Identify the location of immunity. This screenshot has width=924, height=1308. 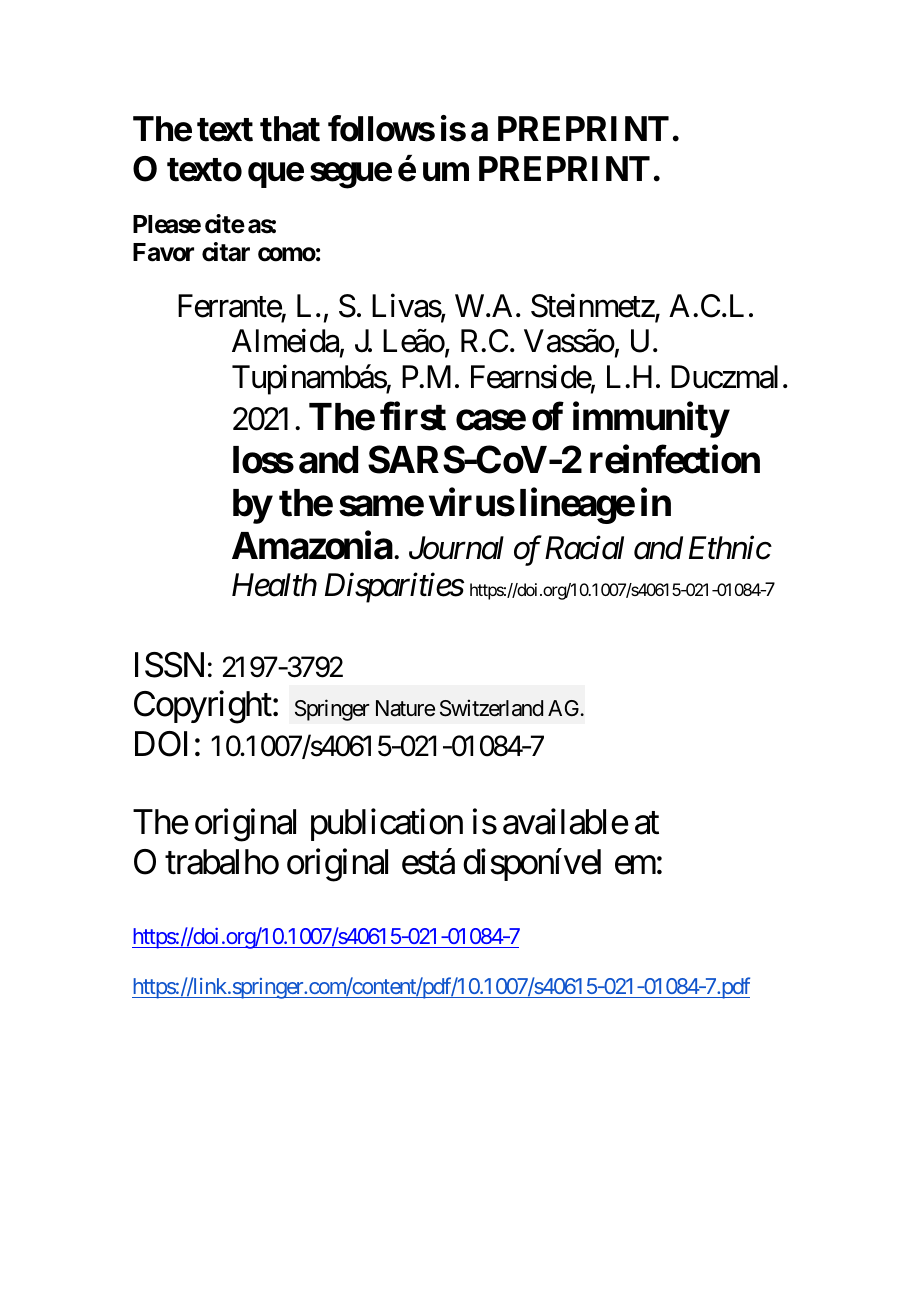
(651, 420).
